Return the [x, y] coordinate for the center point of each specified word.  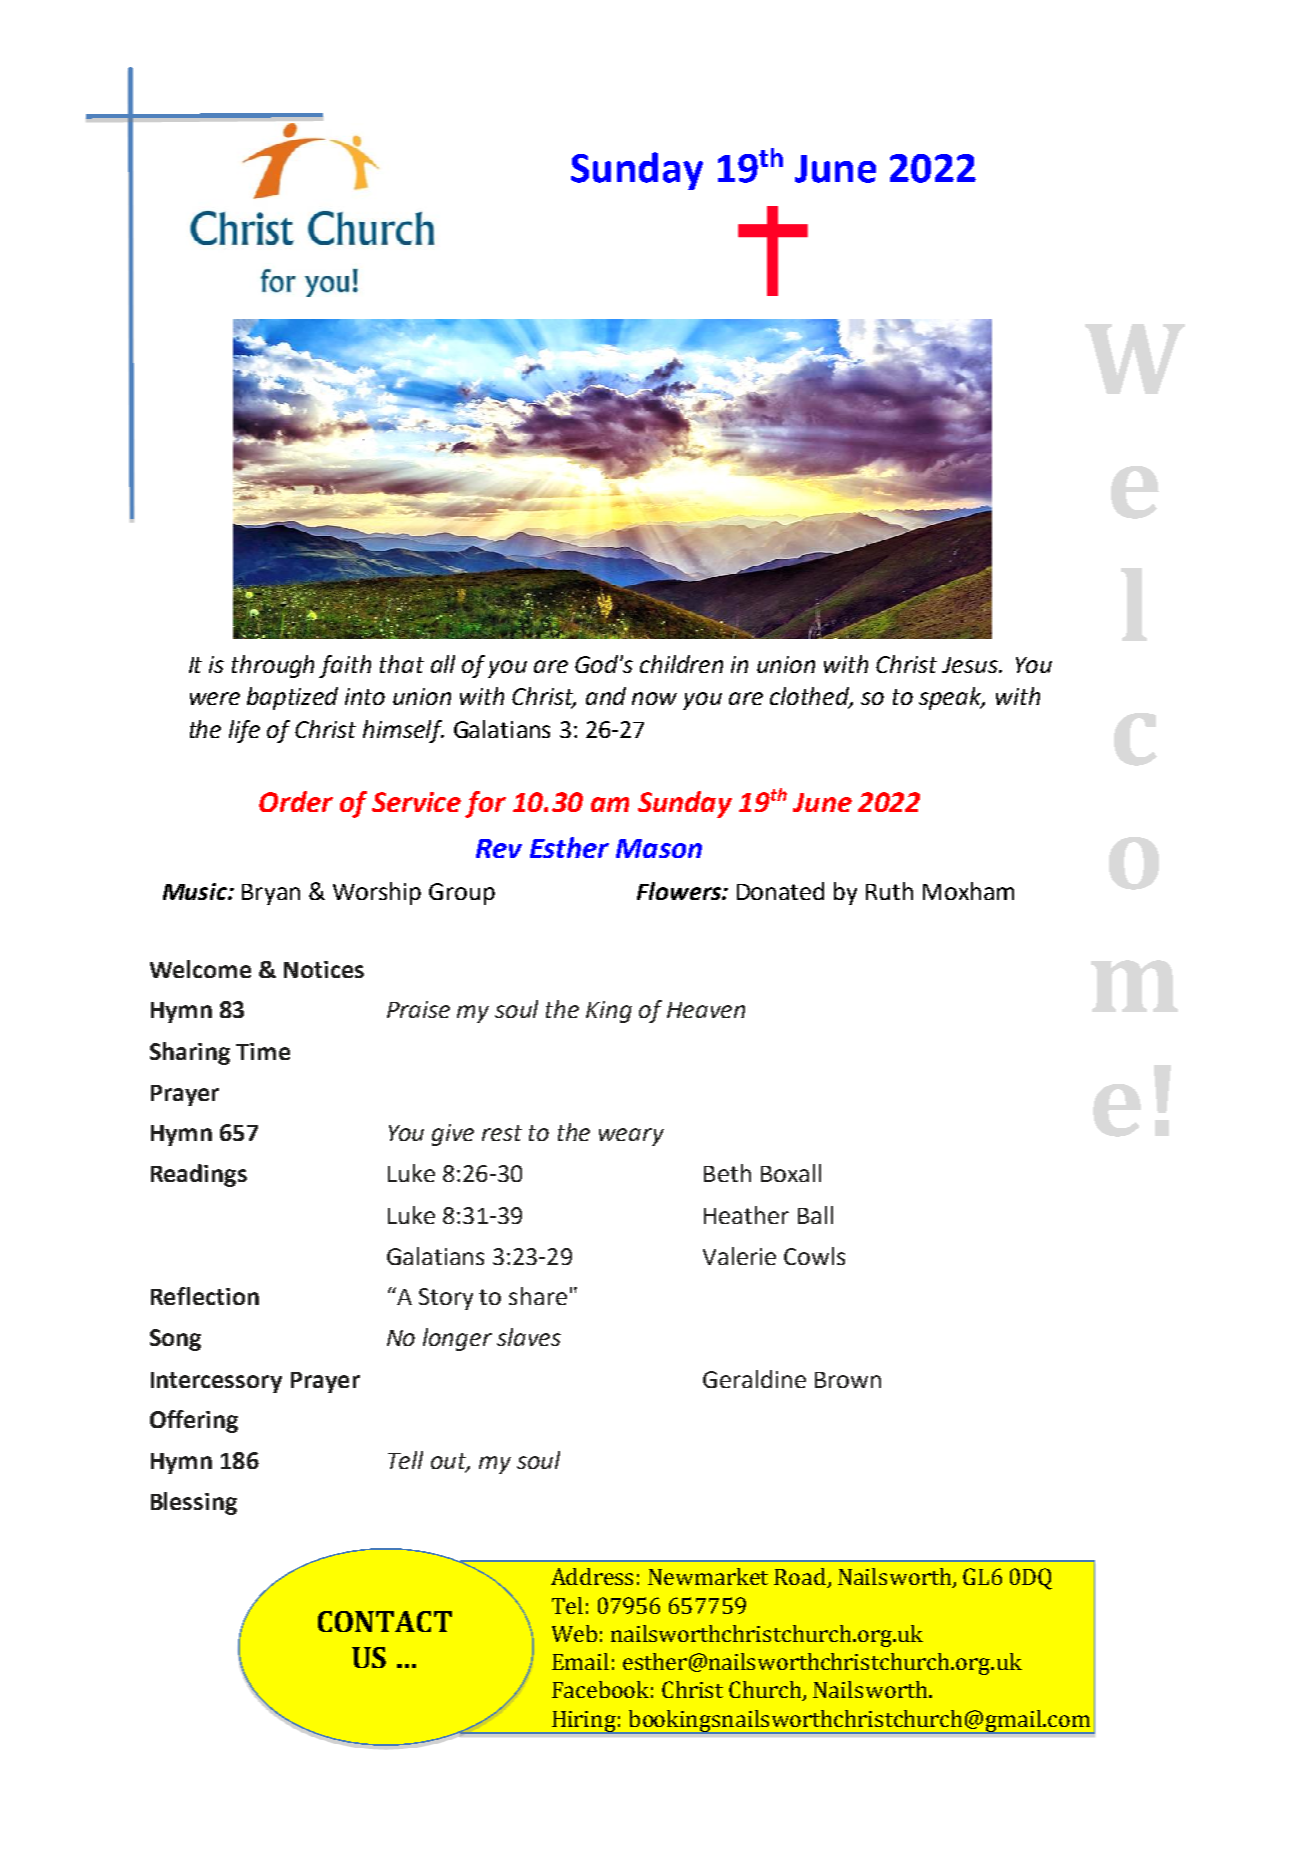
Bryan [271, 894]
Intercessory [216, 1382]
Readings [199, 1175]
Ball [815, 1215]
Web [574, 1633]
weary [631, 1137]
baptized [292, 698]
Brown [848, 1380]
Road [801, 1578]
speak [951, 698]
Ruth [889, 891]
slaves [529, 1337]
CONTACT [385, 1621]
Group [462, 894]
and [606, 696]
